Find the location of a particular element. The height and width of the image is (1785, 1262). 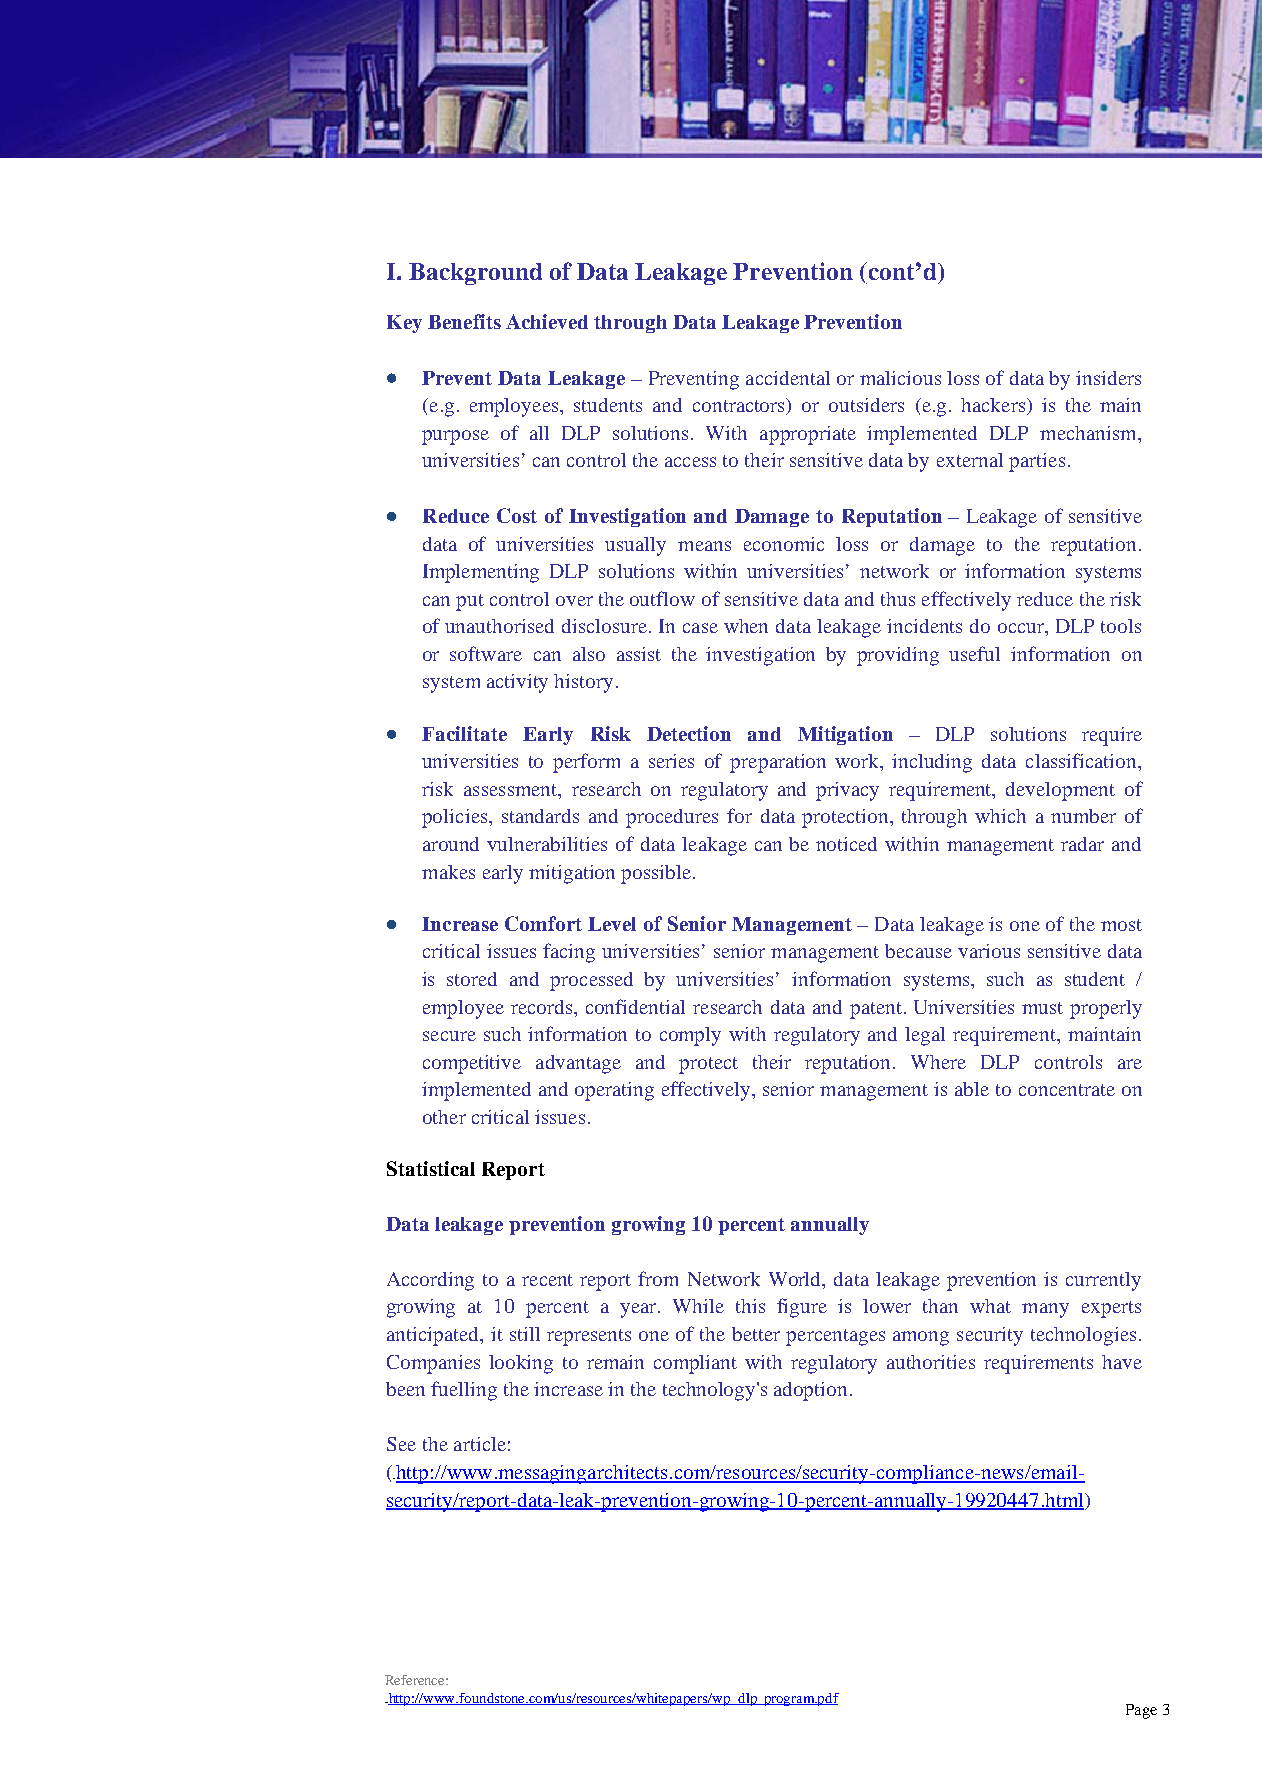

comply is located at coordinates (690, 1036).
